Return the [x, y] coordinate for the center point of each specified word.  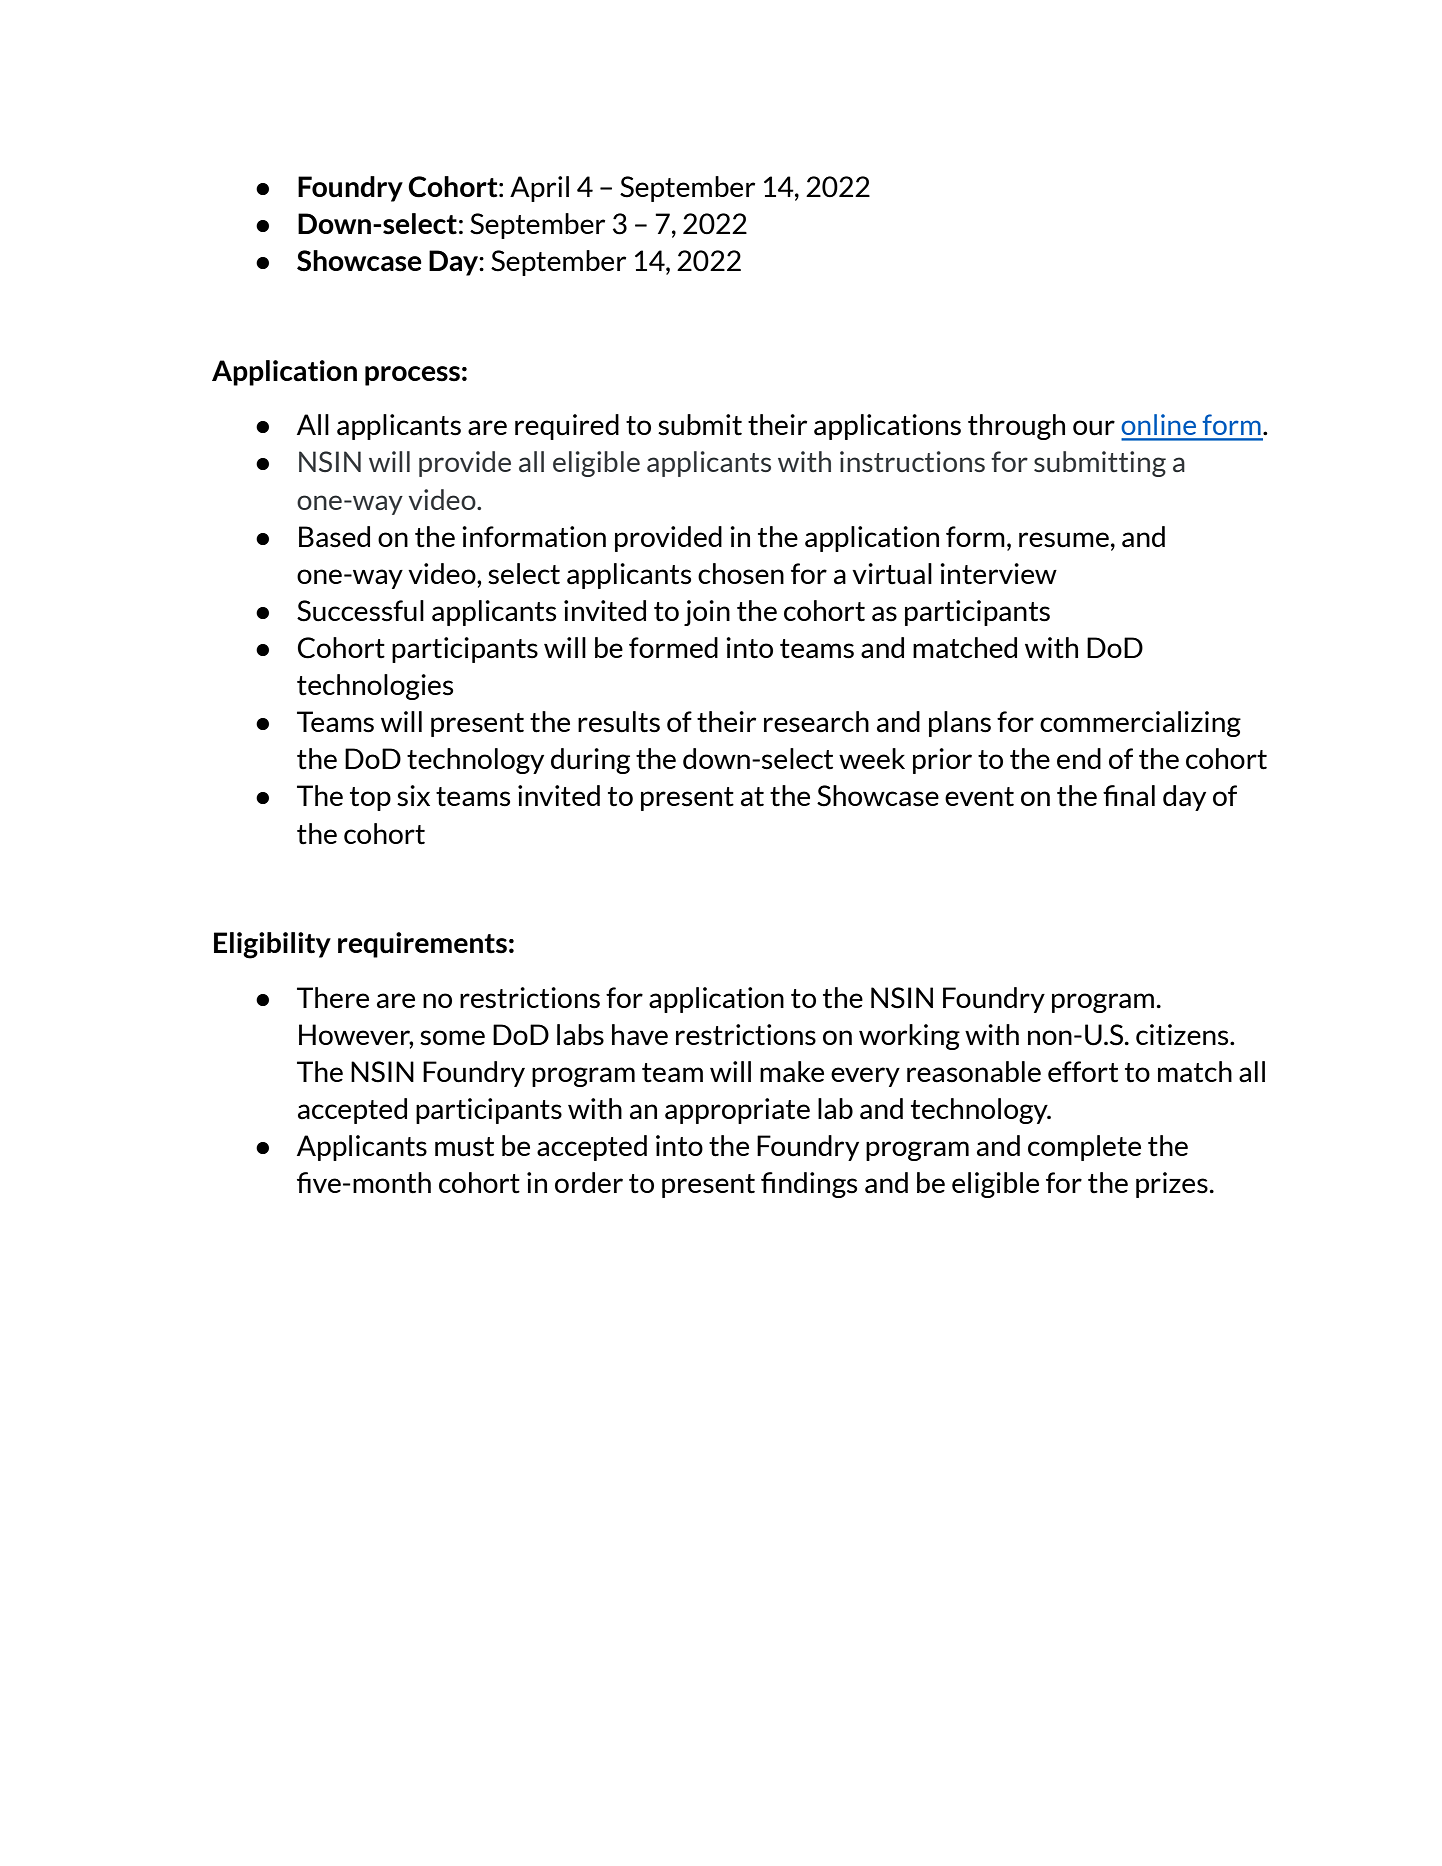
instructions [912, 461]
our [1094, 428]
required [567, 427]
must [464, 1147]
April [539, 189]
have [640, 1035]
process [412, 376]
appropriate [737, 1111]
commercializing [1140, 724]
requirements [422, 945]
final [1129, 796]
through [1016, 427]
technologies [375, 687]
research [816, 722]
